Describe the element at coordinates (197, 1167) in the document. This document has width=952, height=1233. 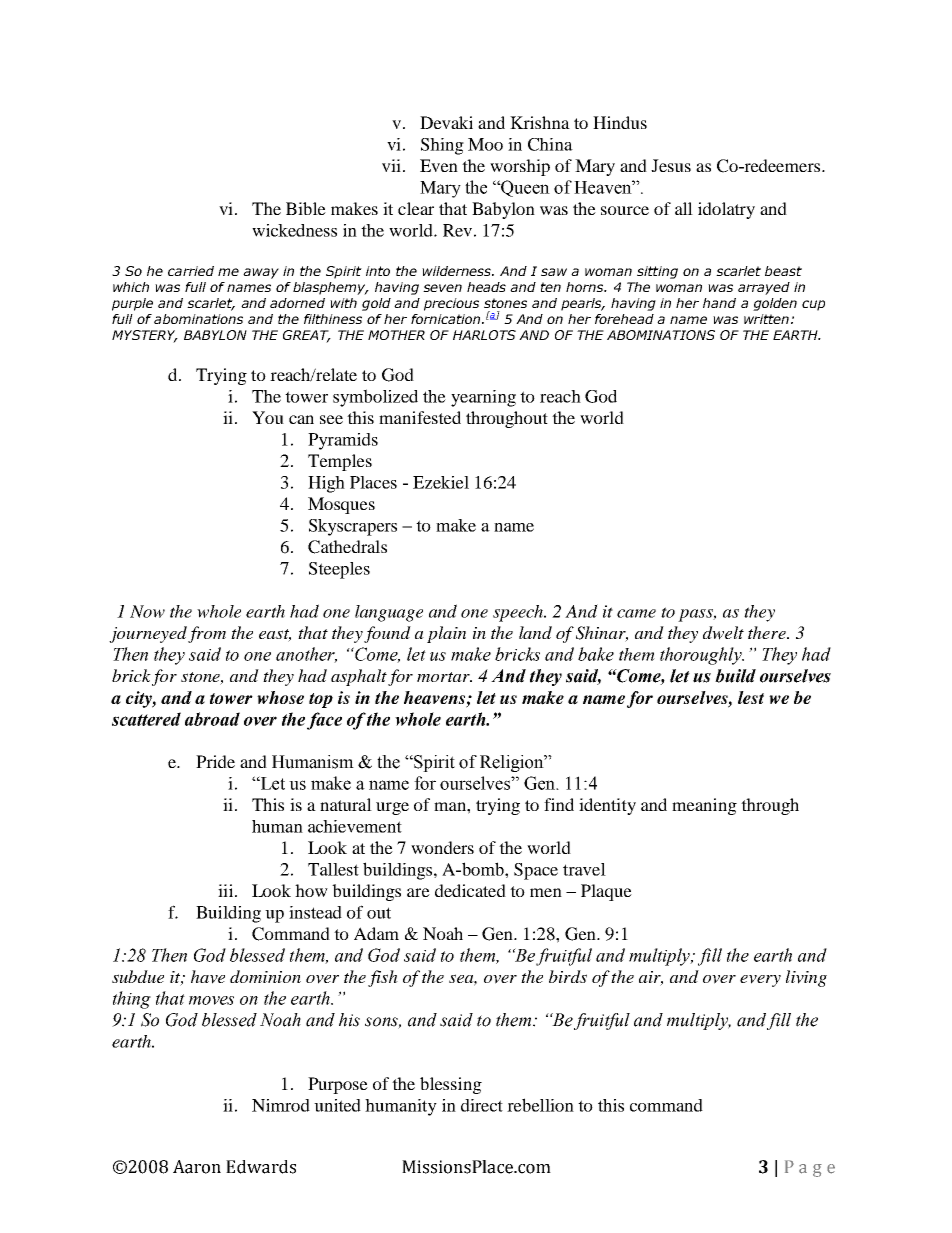
I see `Aaron` at that location.
